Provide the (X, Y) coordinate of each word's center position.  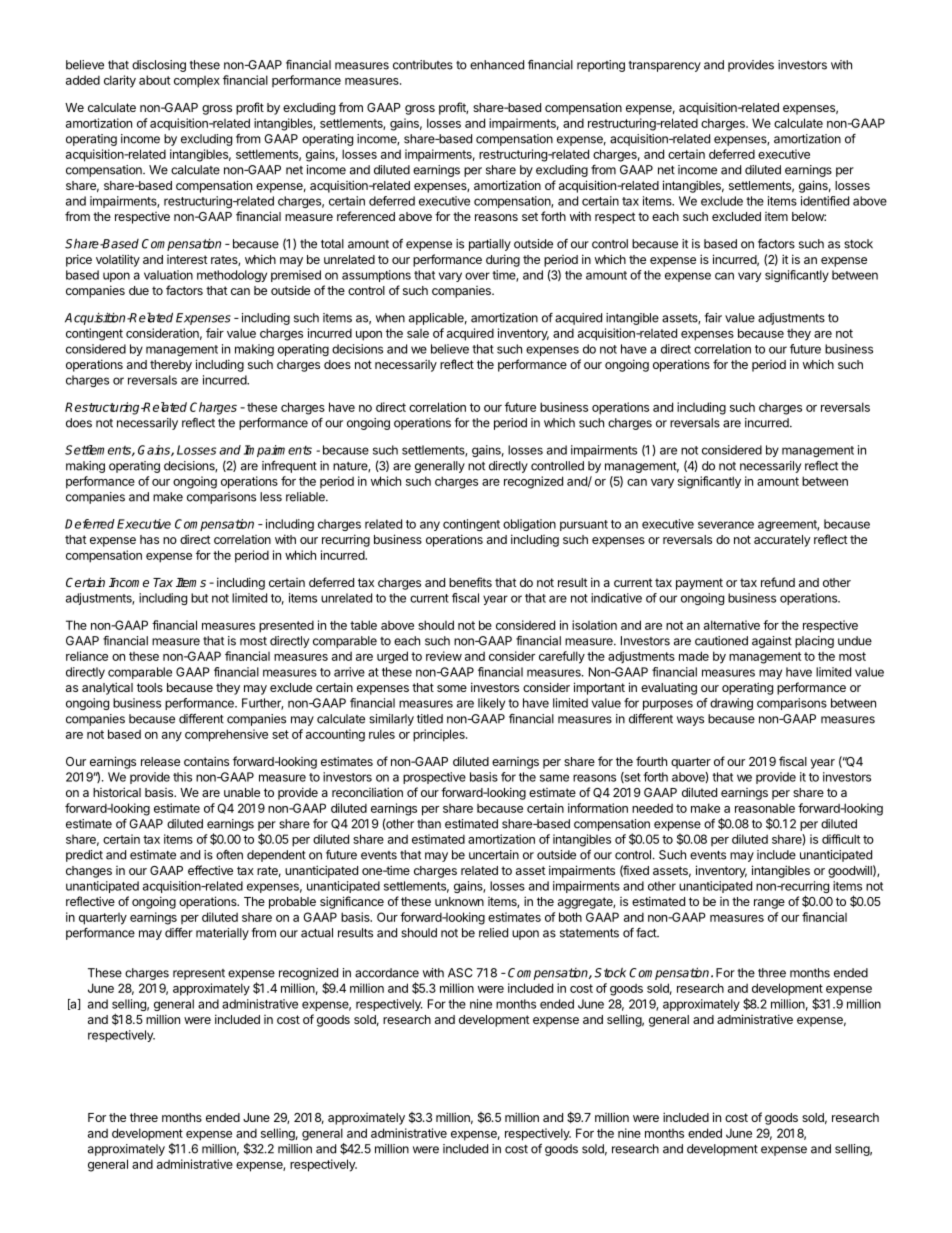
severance (726, 525)
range (769, 904)
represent (199, 974)
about (154, 80)
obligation (529, 525)
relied (493, 933)
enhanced (497, 65)
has (149, 539)
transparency (664, 66)
